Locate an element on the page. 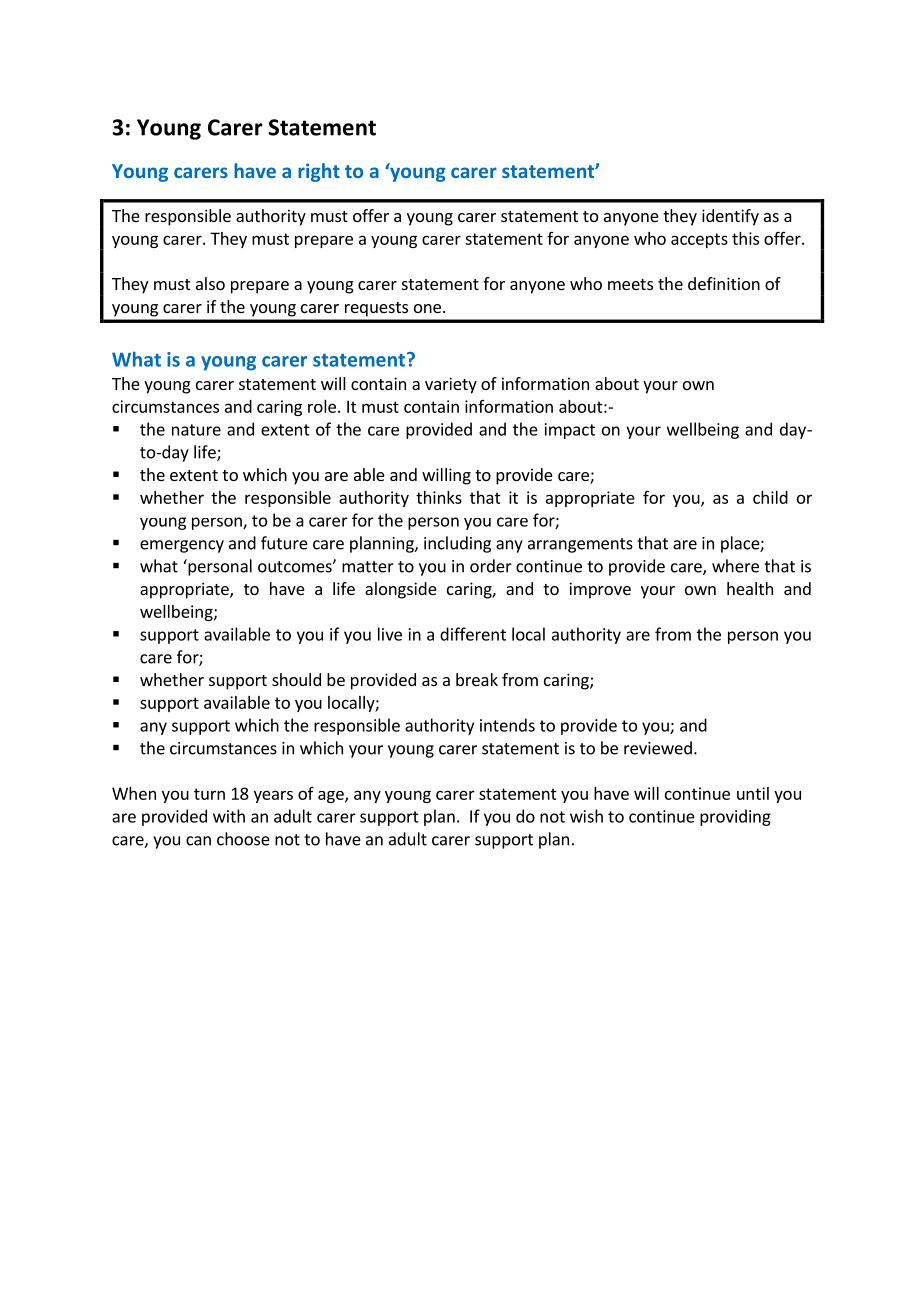 This document has height=1308, width=924. child is located at coordinates (770, 497).
